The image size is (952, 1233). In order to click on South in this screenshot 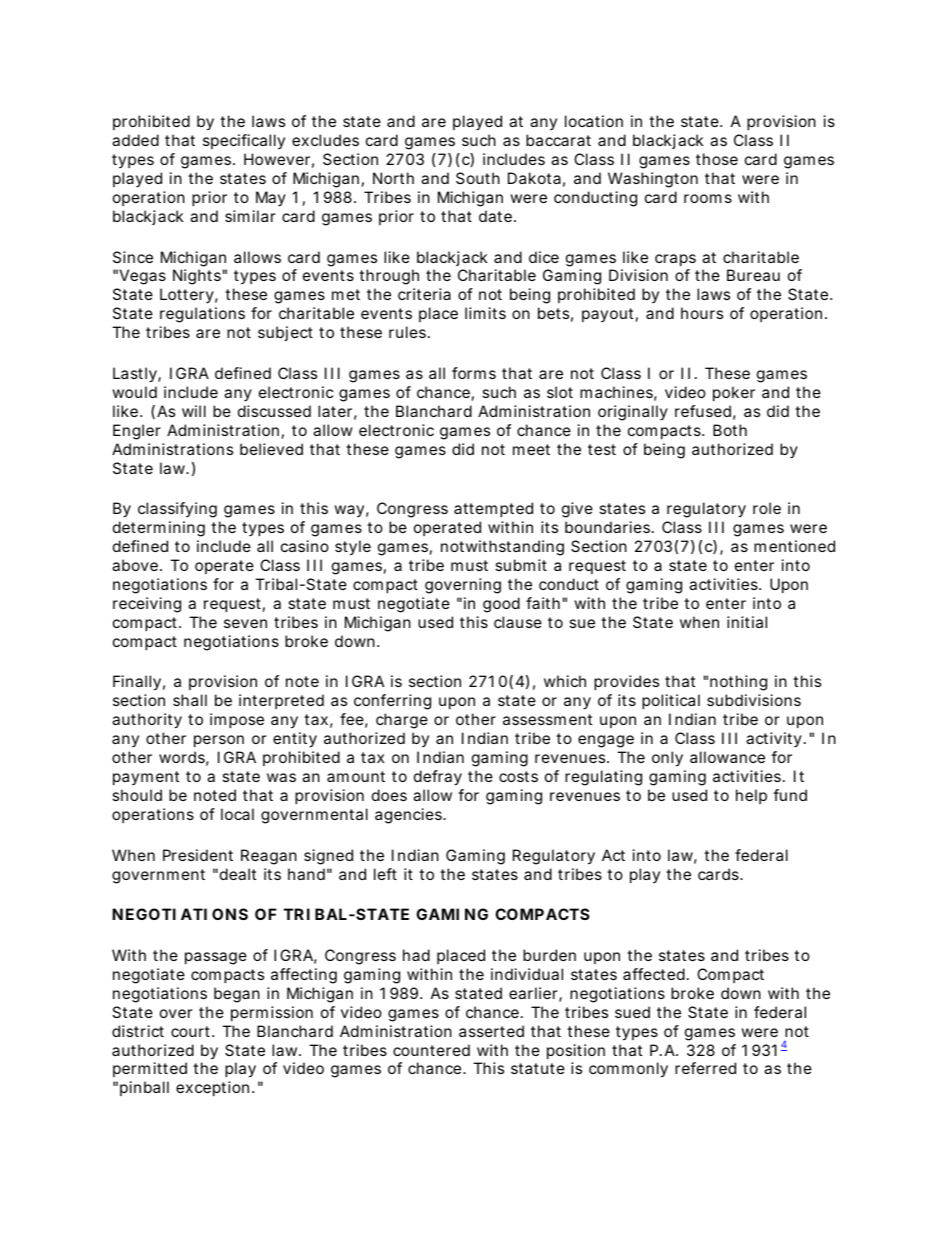, I will do `click(478, 178)`.
